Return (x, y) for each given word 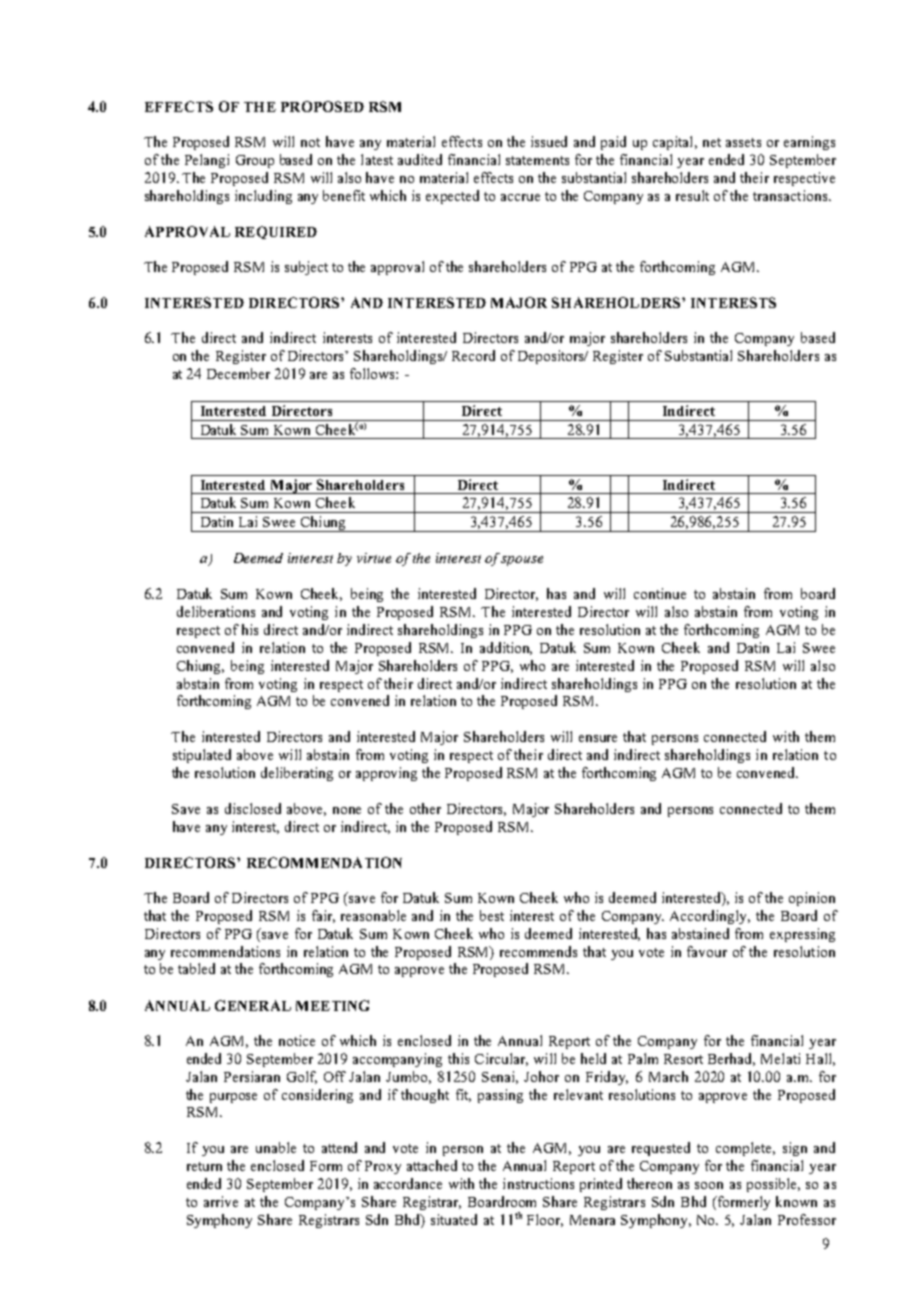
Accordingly (710, 917)
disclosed (253, 808)
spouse (522, 561)
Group (255, 161)
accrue (520, 197)
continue (660, 593)
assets (743, 142)
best (492, 915)
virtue (374, 558)
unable (276, 1147)
